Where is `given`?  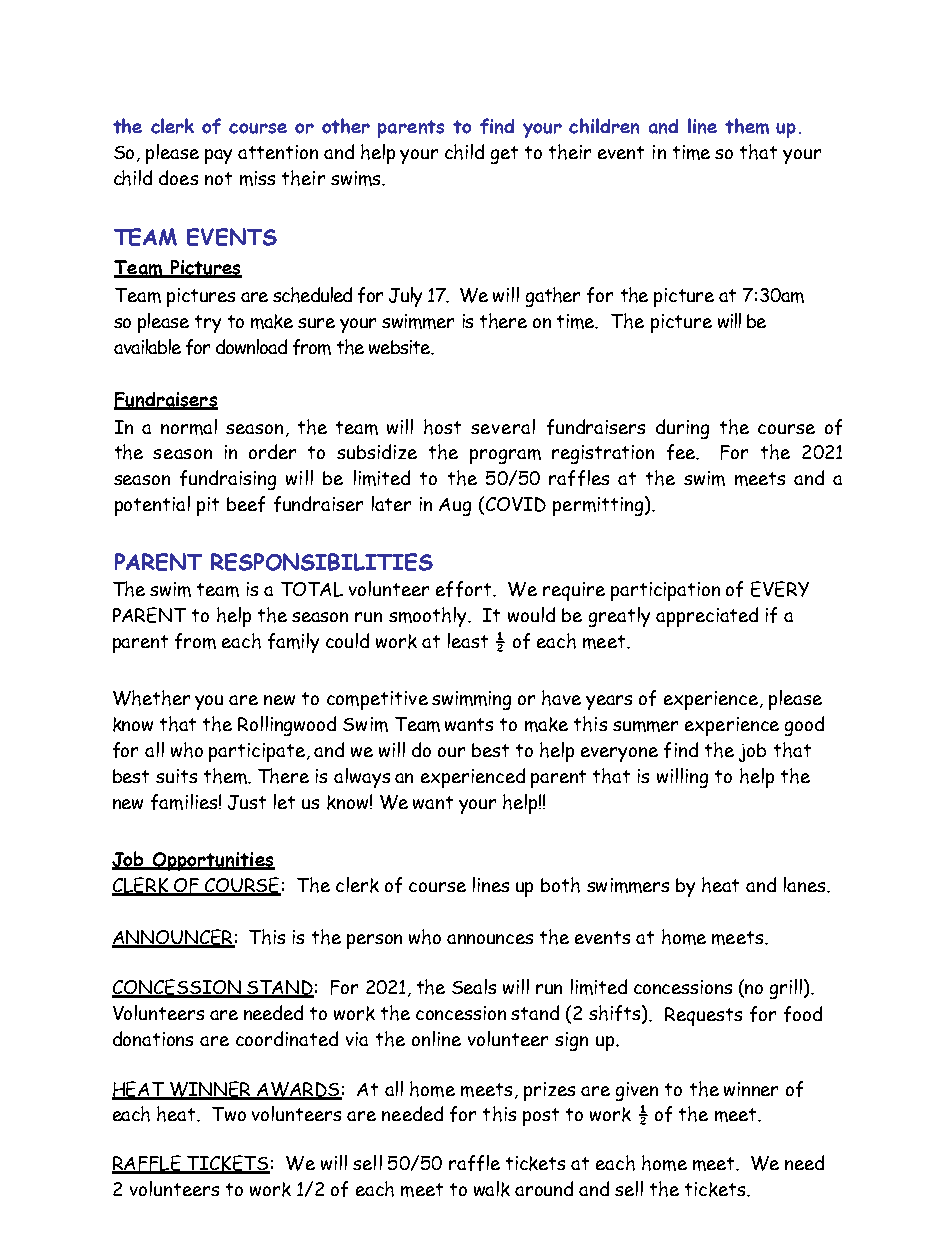
given is located at coordinates (637, 1091).
